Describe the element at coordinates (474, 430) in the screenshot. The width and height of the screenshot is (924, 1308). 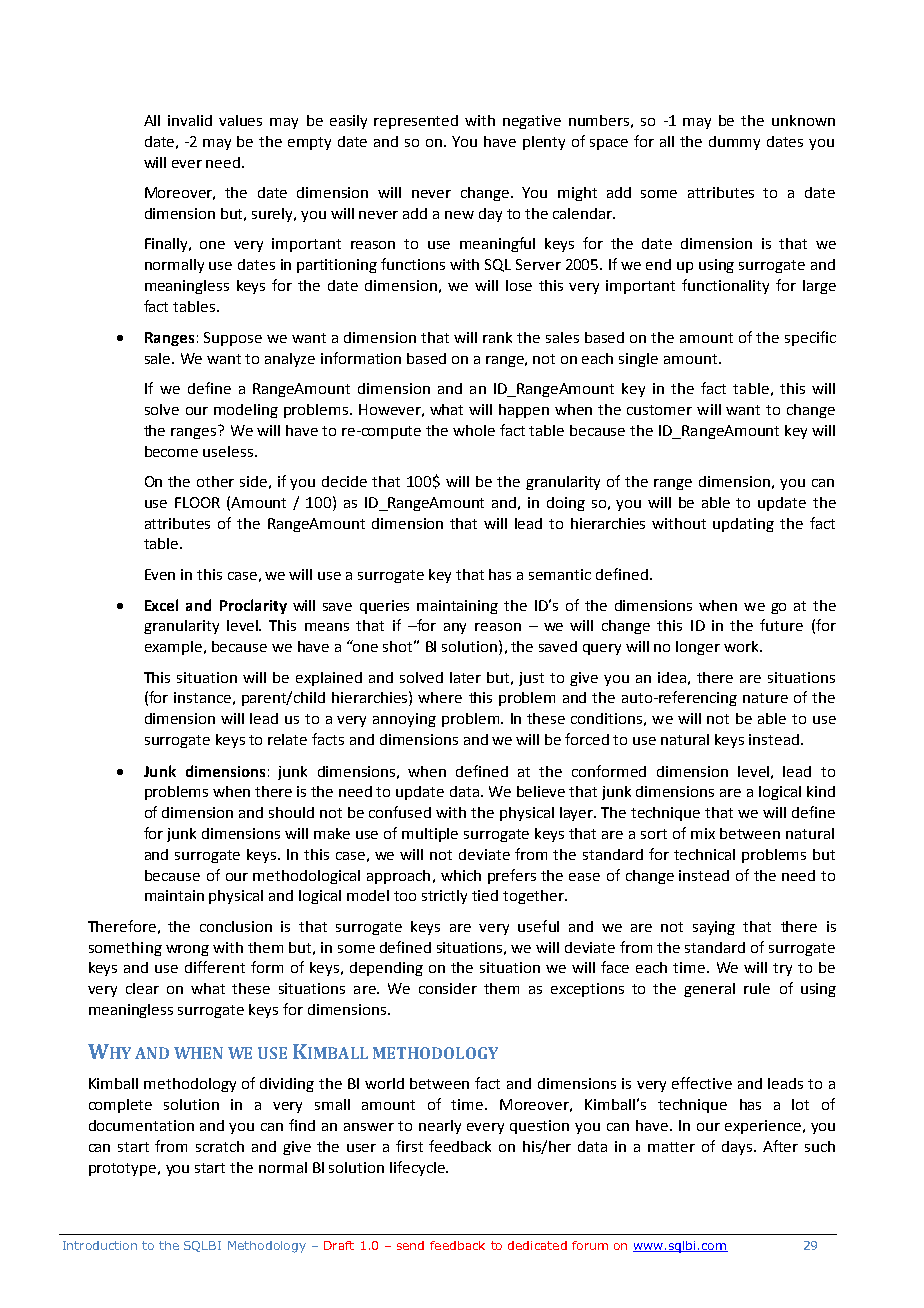
I see `whole` at that location.
